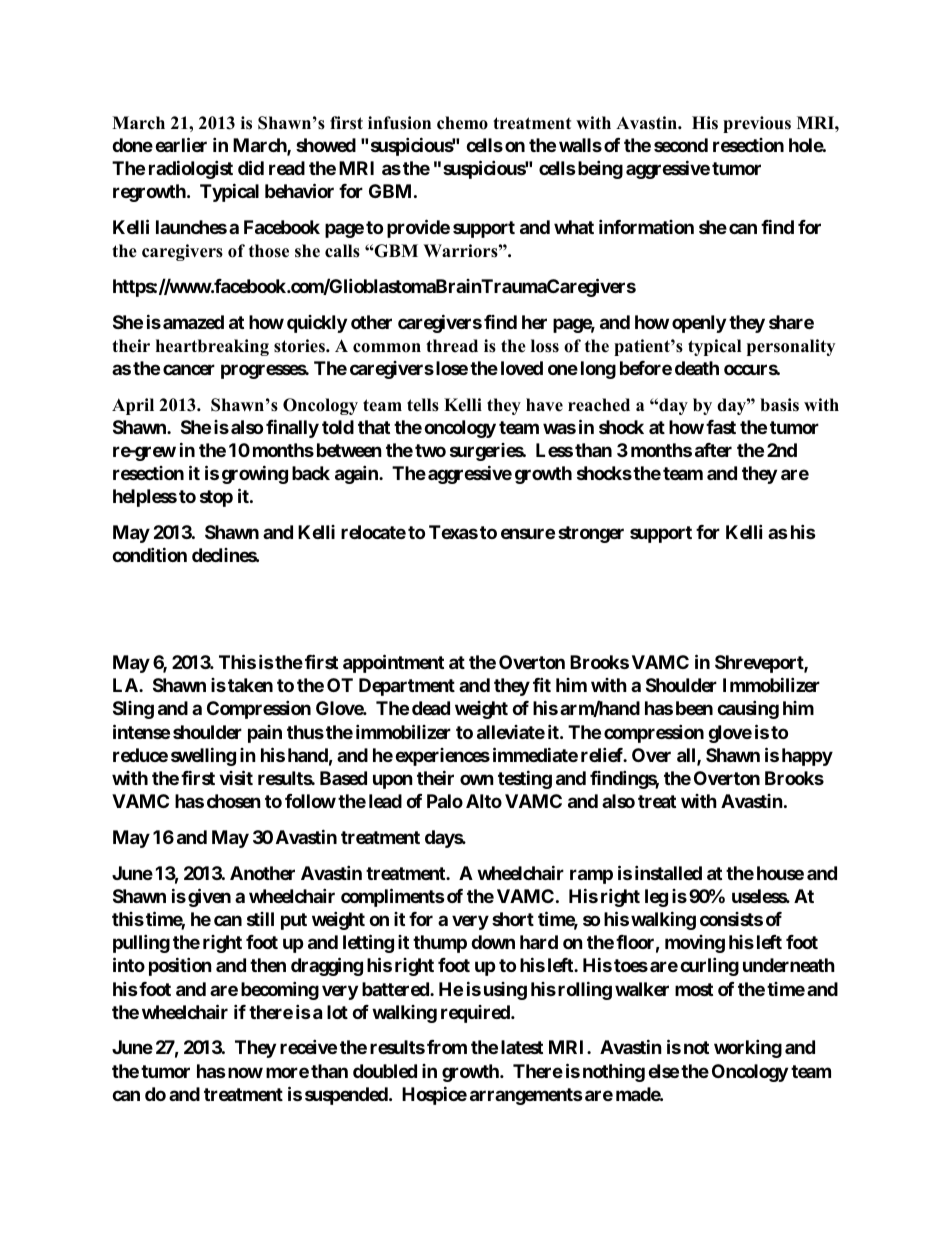  Describe the element at coordinates (191, 169) in the page. I see `radiologist` at that location.
